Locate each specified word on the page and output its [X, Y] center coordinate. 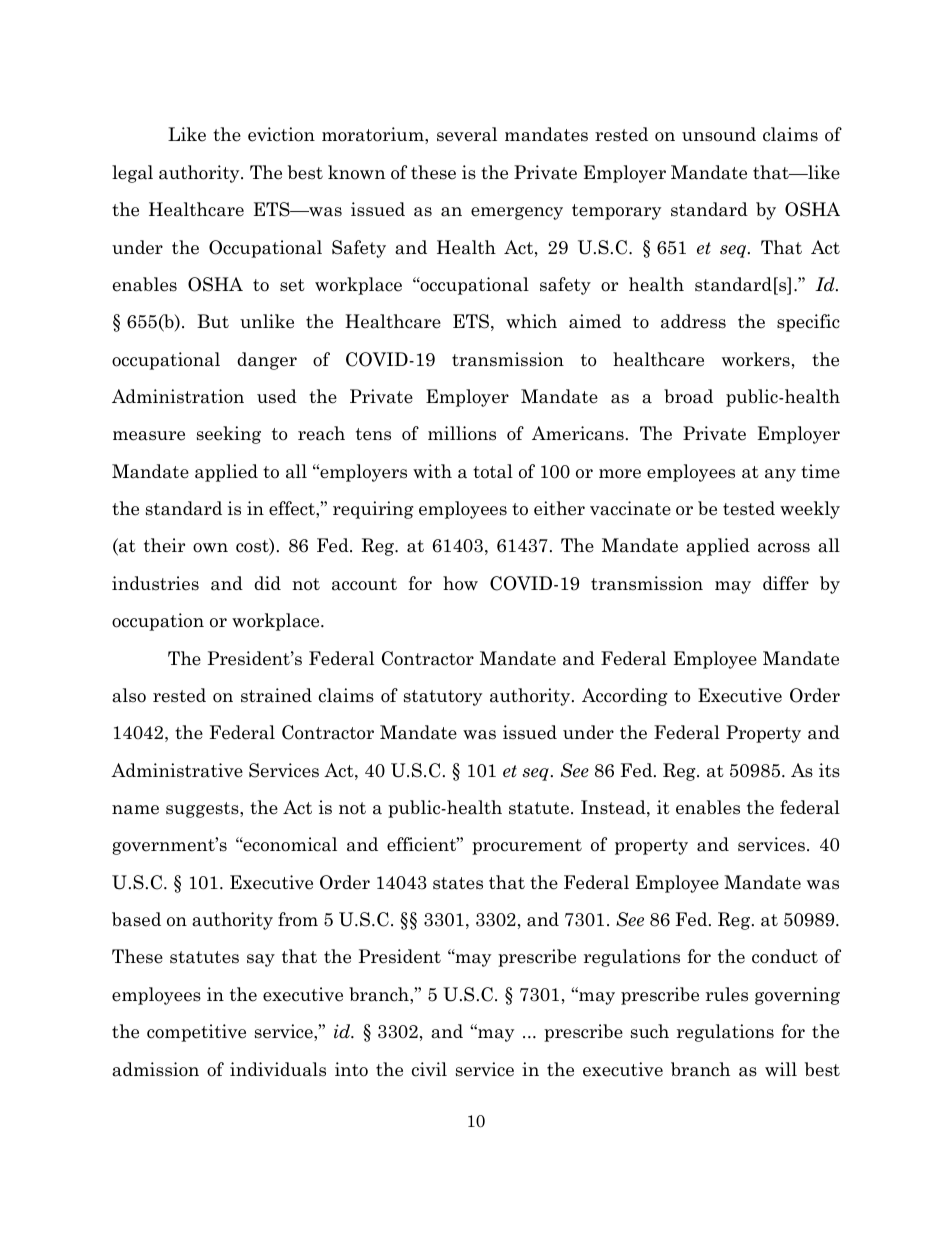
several [467, 134]
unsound [719, 134]
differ [786, 583]
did [267, 583]
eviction [281, 134]
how [460, 583]
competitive [196, 1033]
